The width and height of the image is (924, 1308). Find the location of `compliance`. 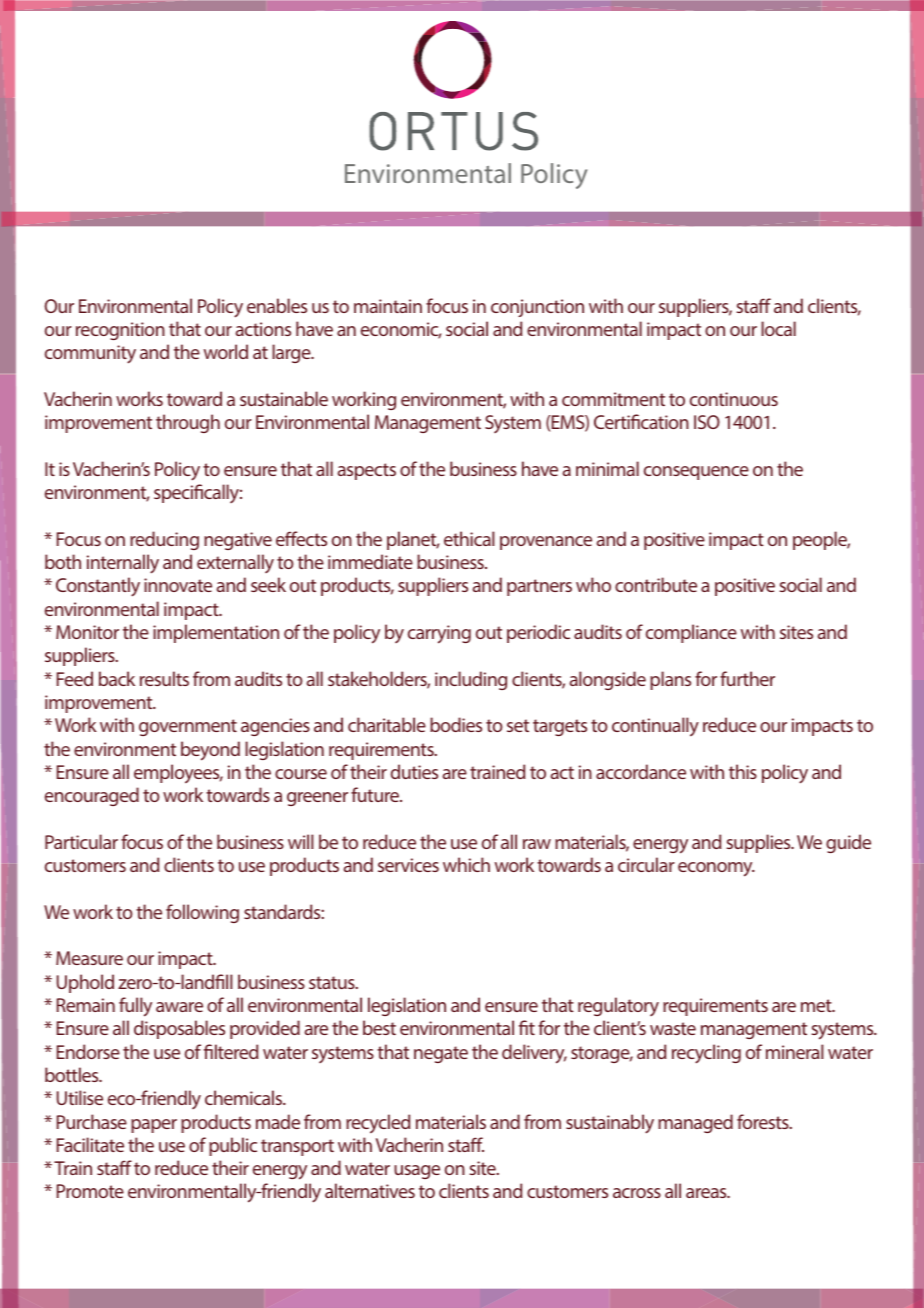

compliance is located at coordinates (691, 633).
